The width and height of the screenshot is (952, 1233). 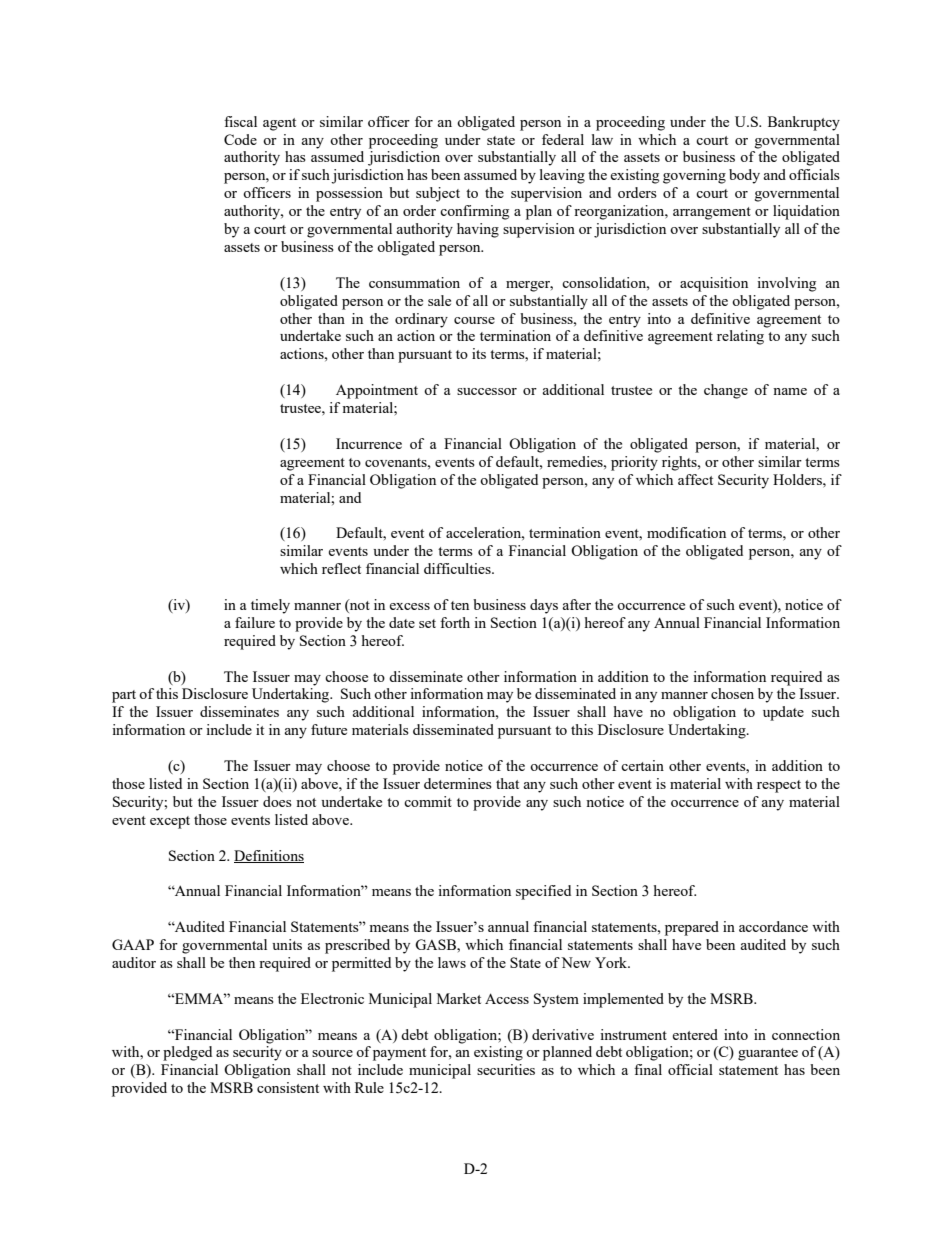 What do you see at coordinates (240, 139) in the screenshot?
I see `Code` at bounding box center [240, 139].
